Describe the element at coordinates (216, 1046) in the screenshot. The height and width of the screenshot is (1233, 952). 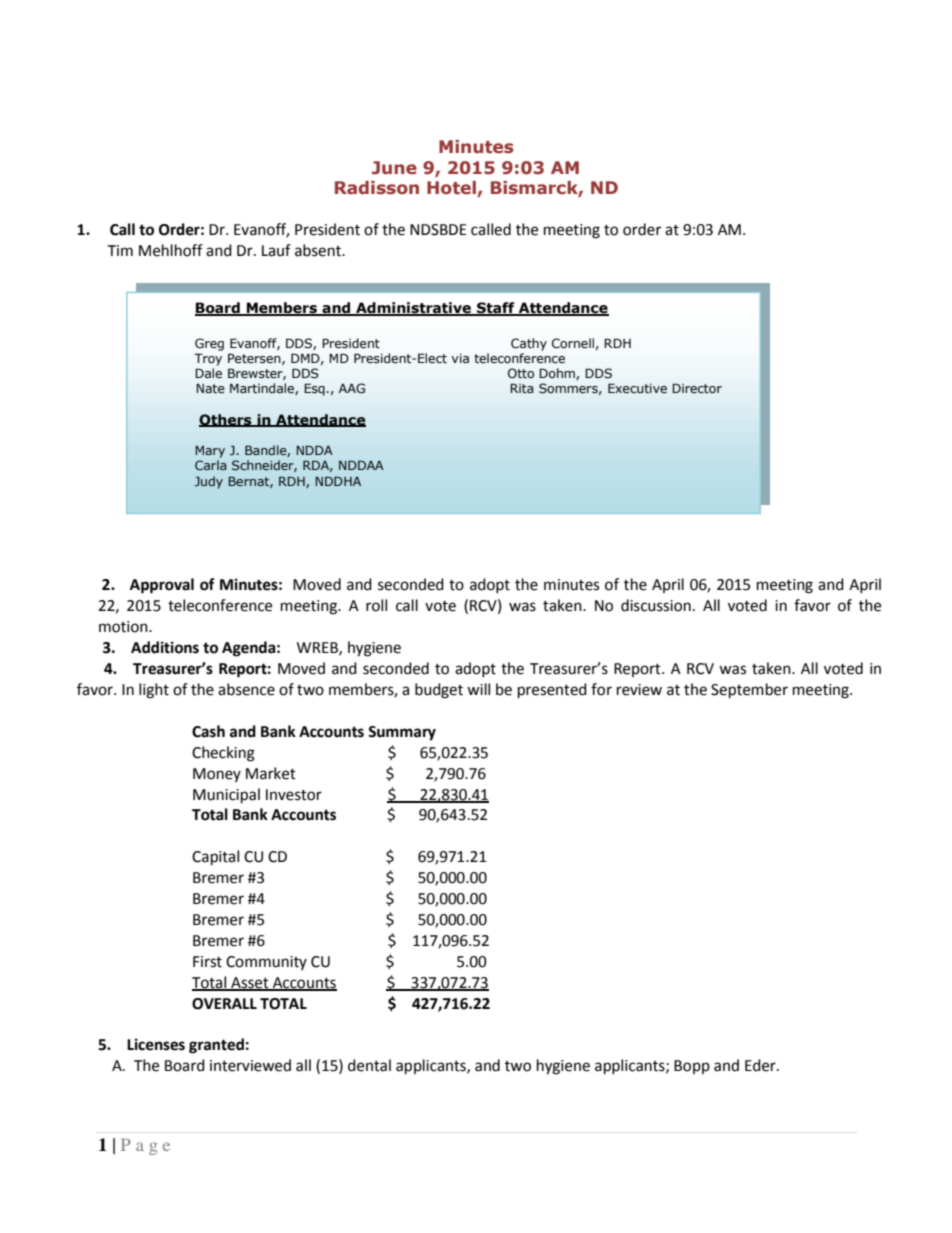
I see `granted` at that location.
